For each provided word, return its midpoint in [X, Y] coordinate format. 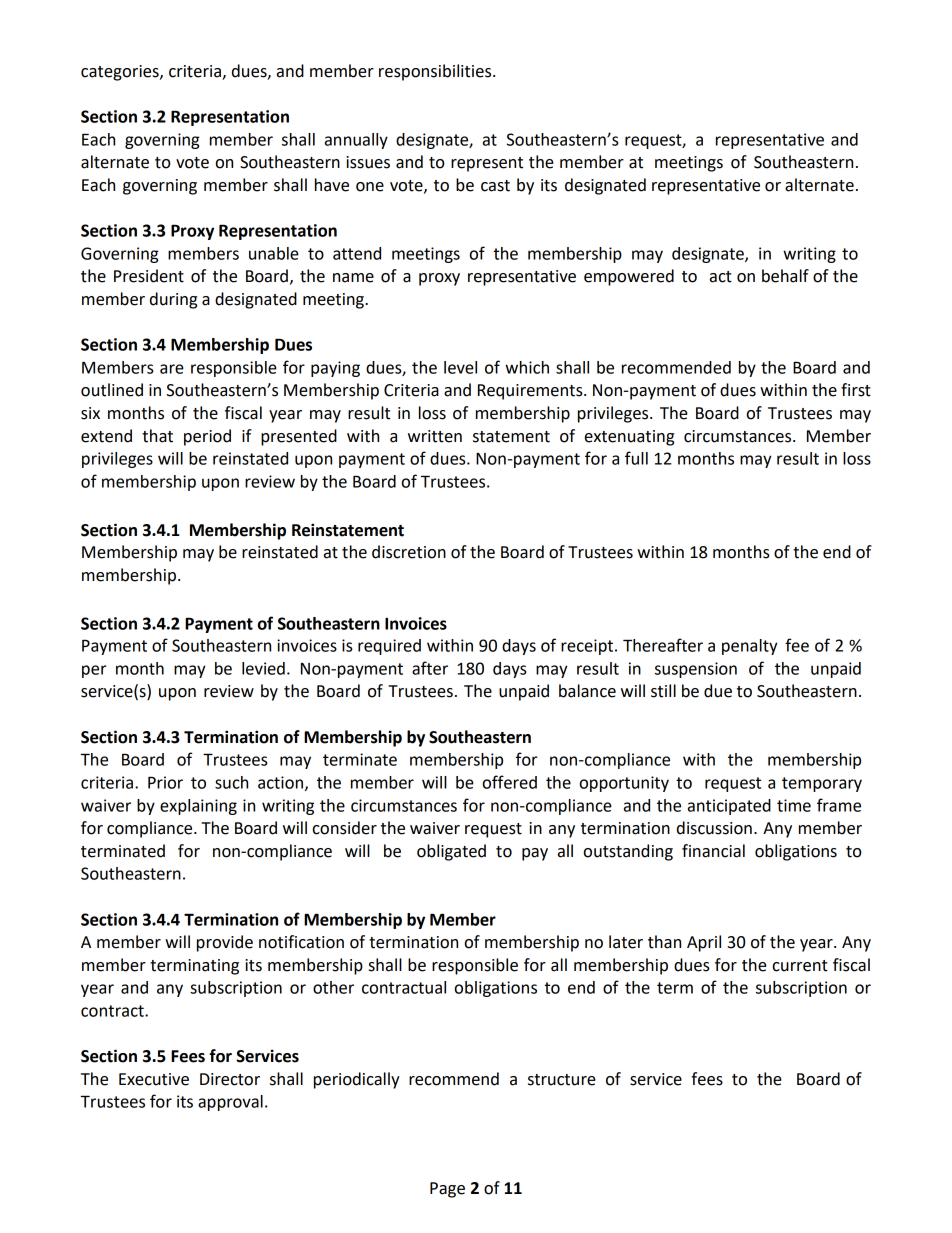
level [460, 367]
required [389, 647]
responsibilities [436, 72]
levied [263, 668]
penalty [750, 647]
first [856, 390]
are [172, 369]
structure [562, 1080]
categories [121, 73]
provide [225, 943]
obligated [451, 852]
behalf [785, 276]
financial [713, 851]
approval [230, 1103]
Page [447, 1190]
